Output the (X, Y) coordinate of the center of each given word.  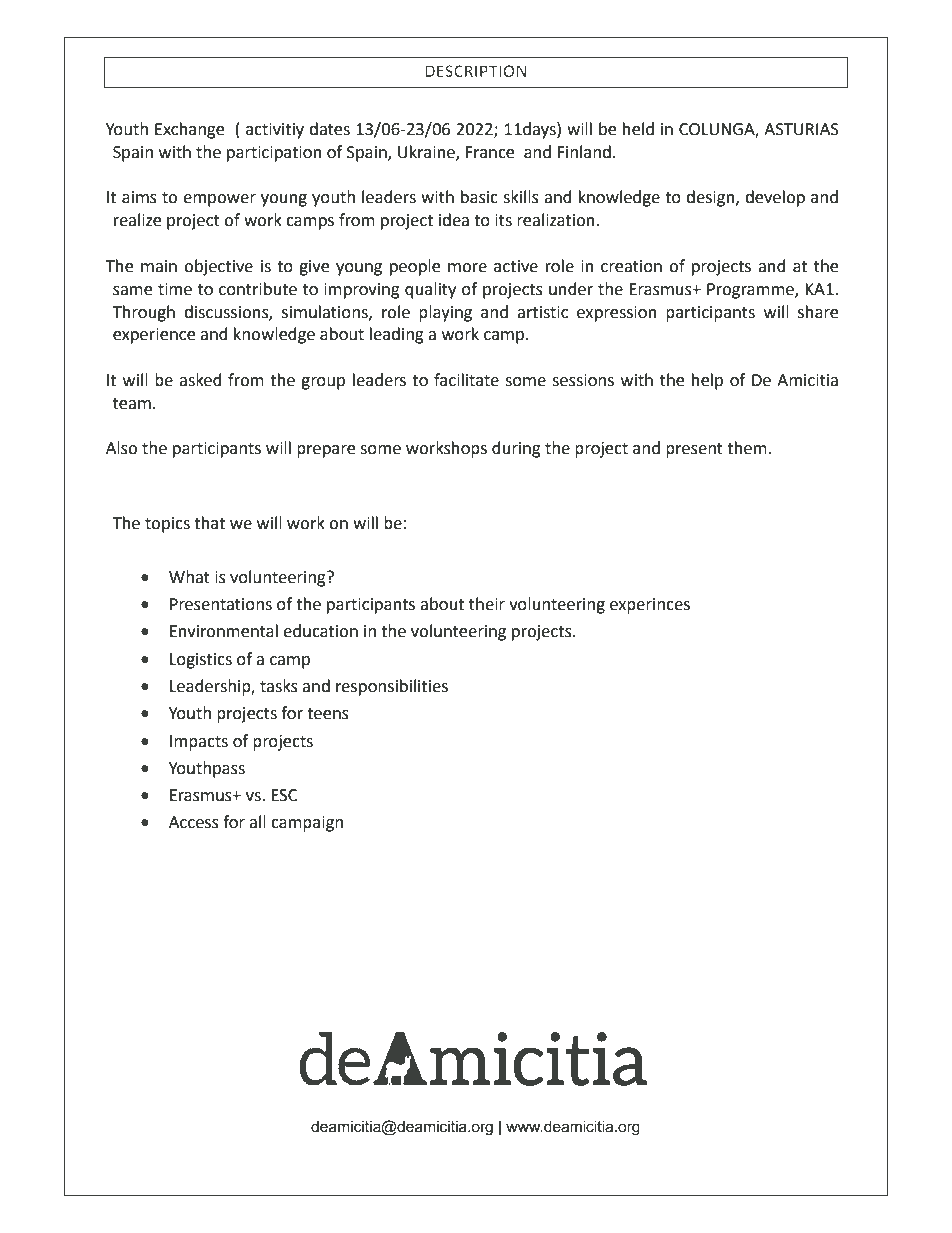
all (257, 822)
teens (328, 714)
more (467, 268)
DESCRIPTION (475, 71)
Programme (751, 291)
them (747, 448)
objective (218, 267)
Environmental (224, 631)
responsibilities (392, 687)
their (487, 604)
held (638, 129)
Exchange (189, 130)
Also (121, 448)
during (516, 449)
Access (194, 822)
